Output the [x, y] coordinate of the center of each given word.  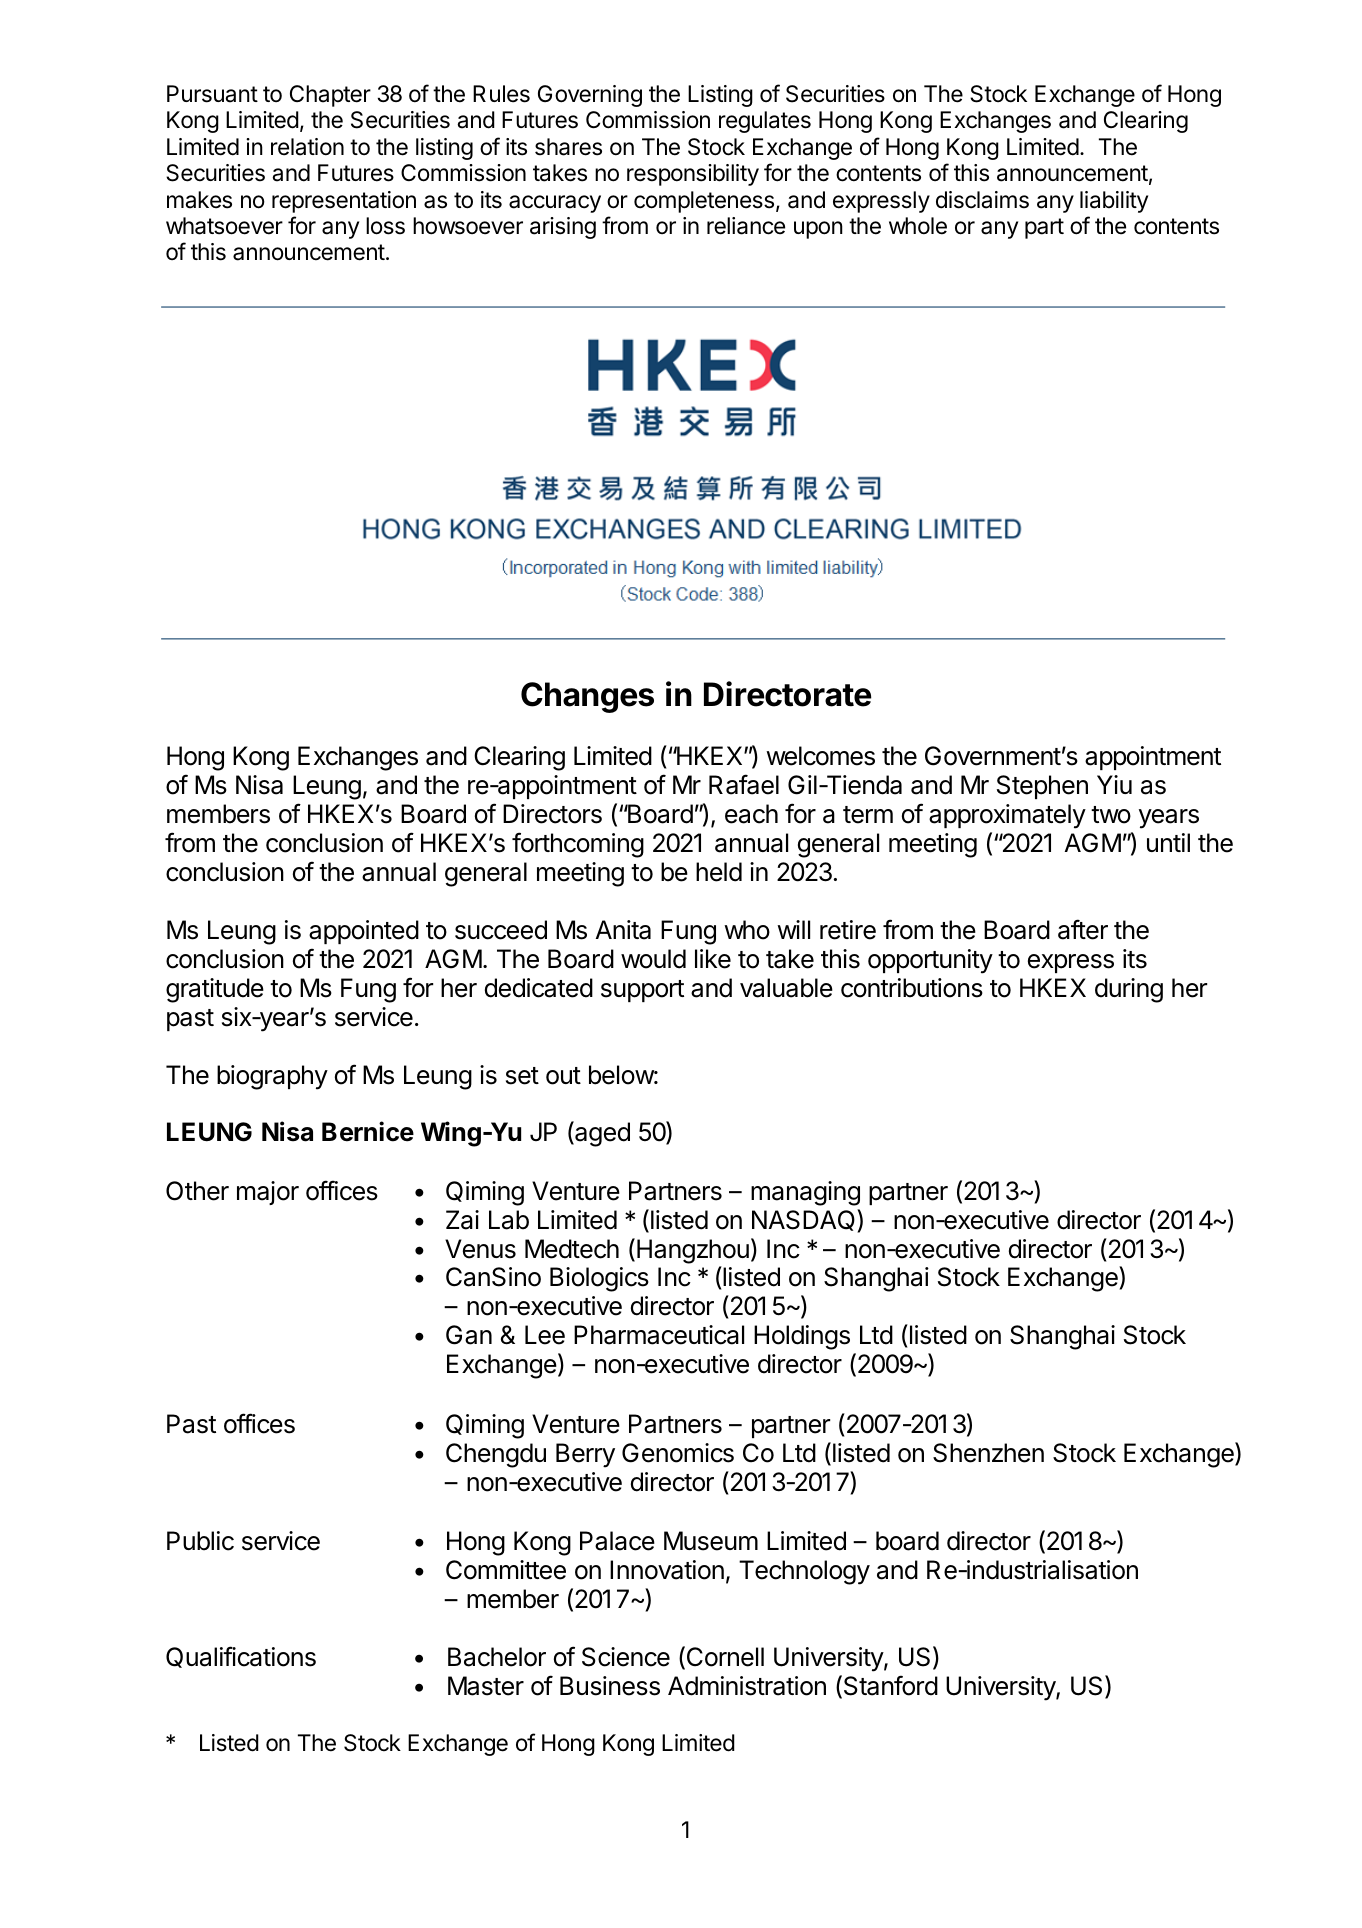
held [719, 872]
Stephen [1042, 787]
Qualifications [241, 1657]
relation [307, 147]
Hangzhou [693, 1251]
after [1083, 929]
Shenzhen [988, 1453]
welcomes [820, 756]
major [268, 1193]
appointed [364, 932]
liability [1114, 202]
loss [385, 226]
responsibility [693, 175]
